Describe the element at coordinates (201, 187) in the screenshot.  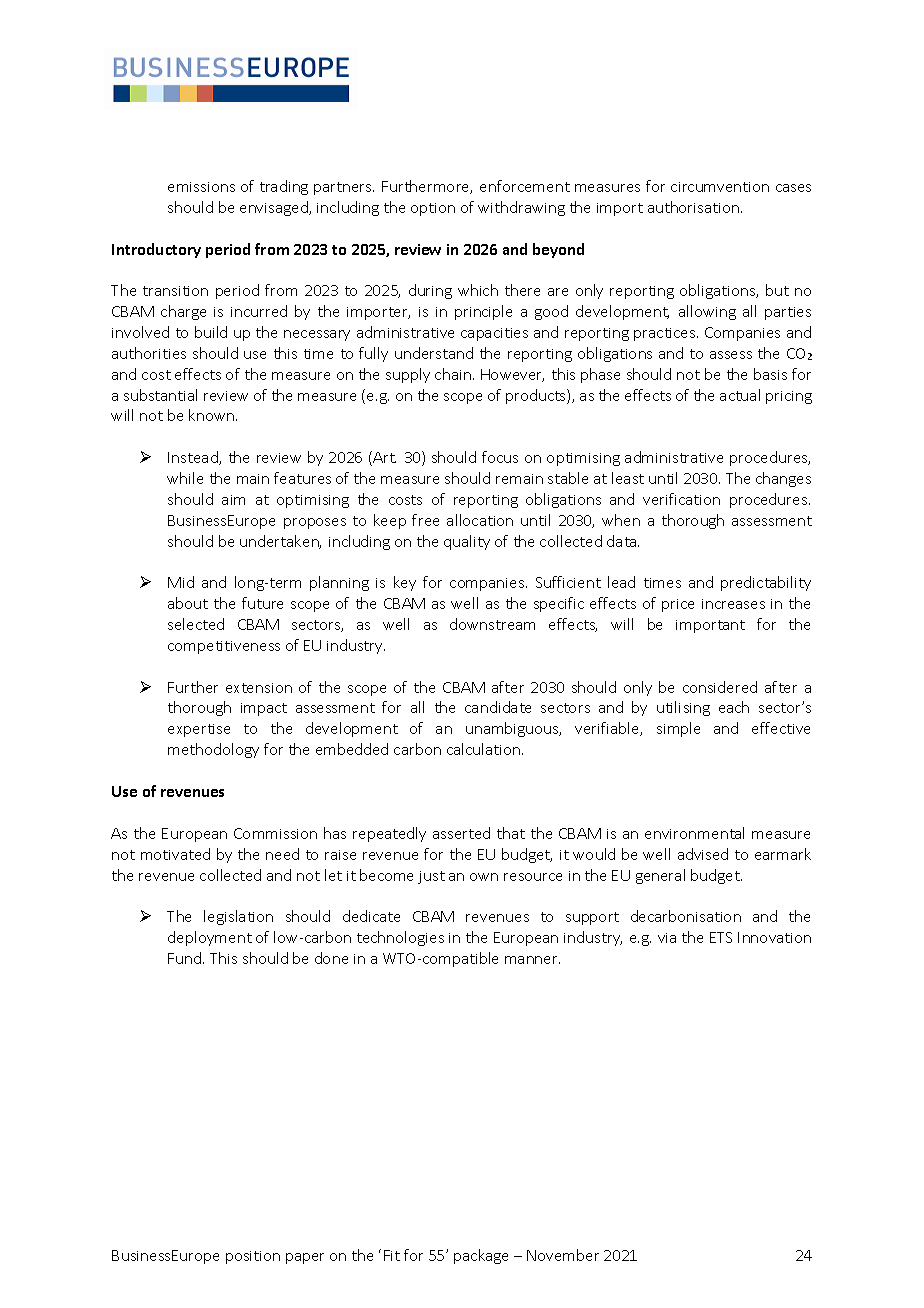
I see `emissions` at that location.
